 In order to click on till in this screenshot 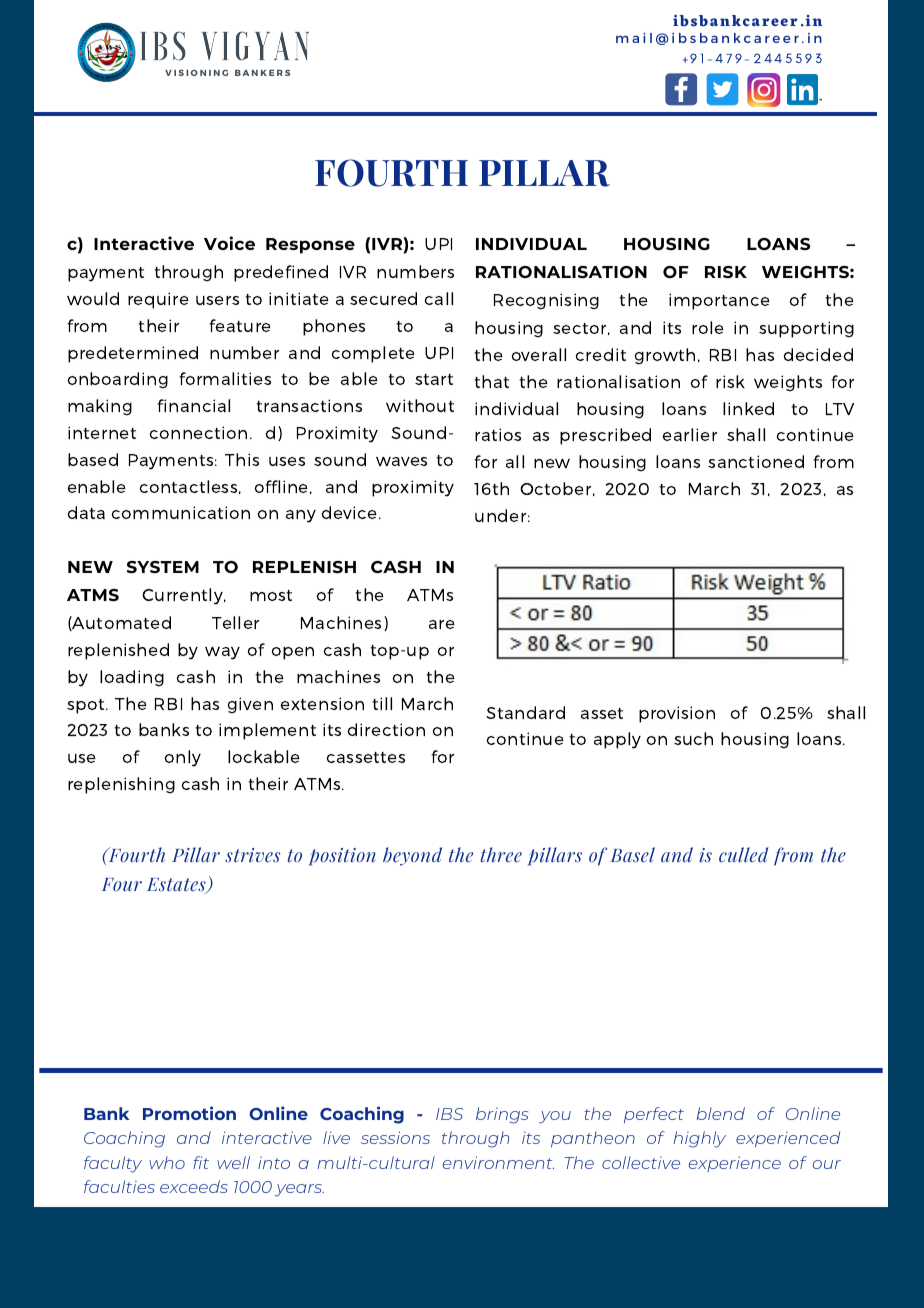, I will do `click(382, 703)`.
